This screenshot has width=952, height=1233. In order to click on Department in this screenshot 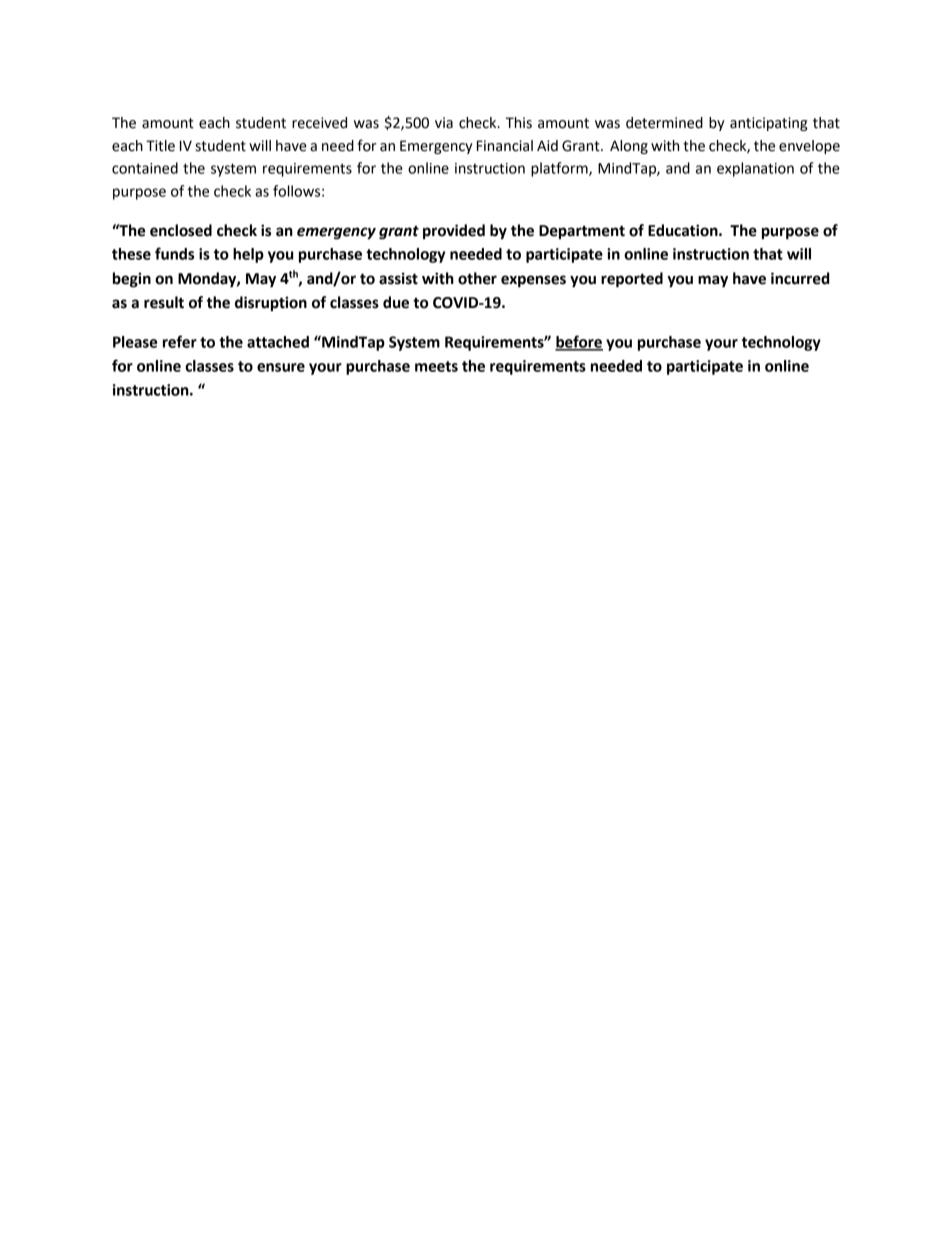, I will do `click(582, 232)`.
